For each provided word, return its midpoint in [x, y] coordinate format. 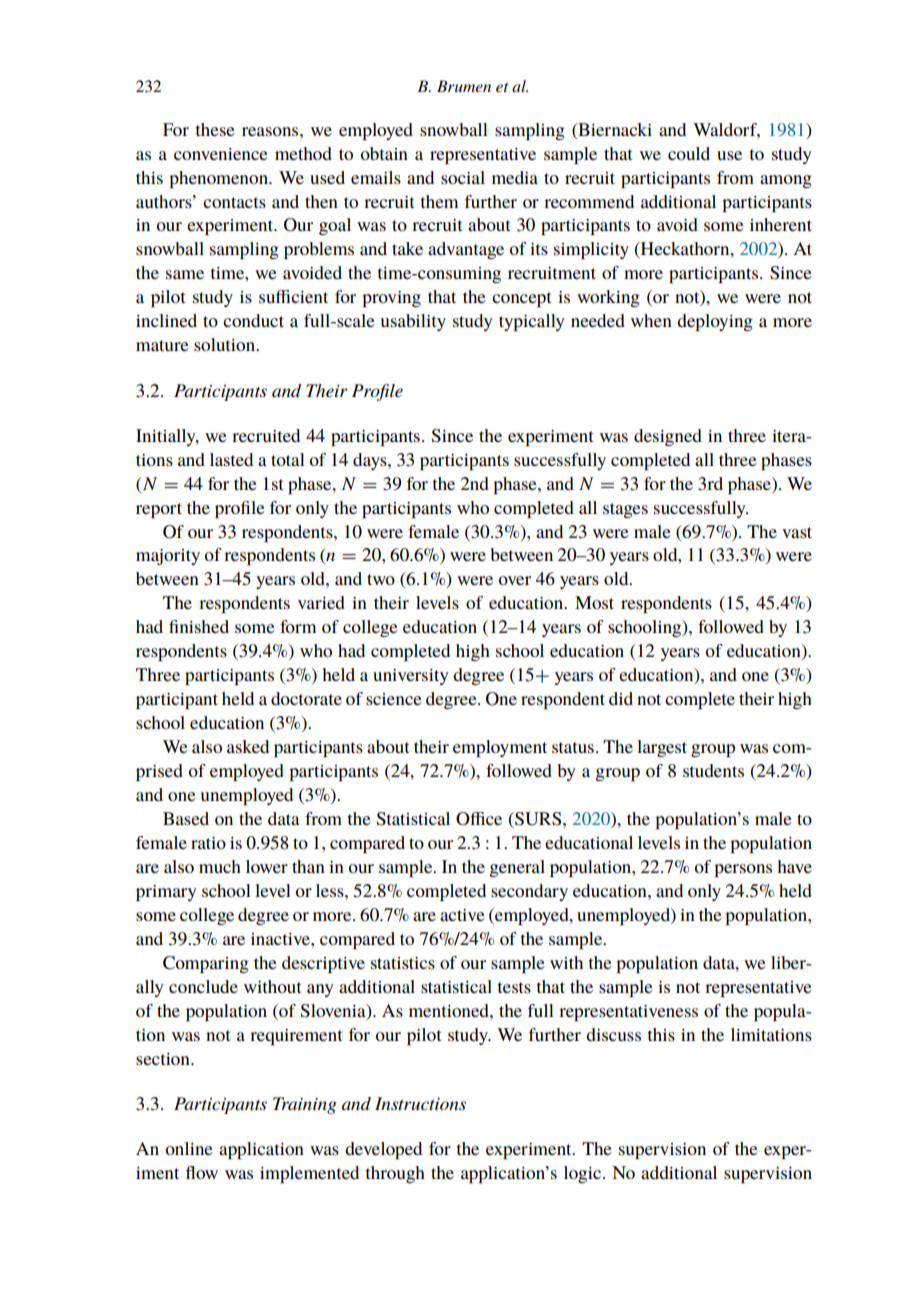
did [621, 698]
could [689, 153]
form [298, 626]
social [463, 177]
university [411, 677]
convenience [221, 154]
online [189, 1148]
